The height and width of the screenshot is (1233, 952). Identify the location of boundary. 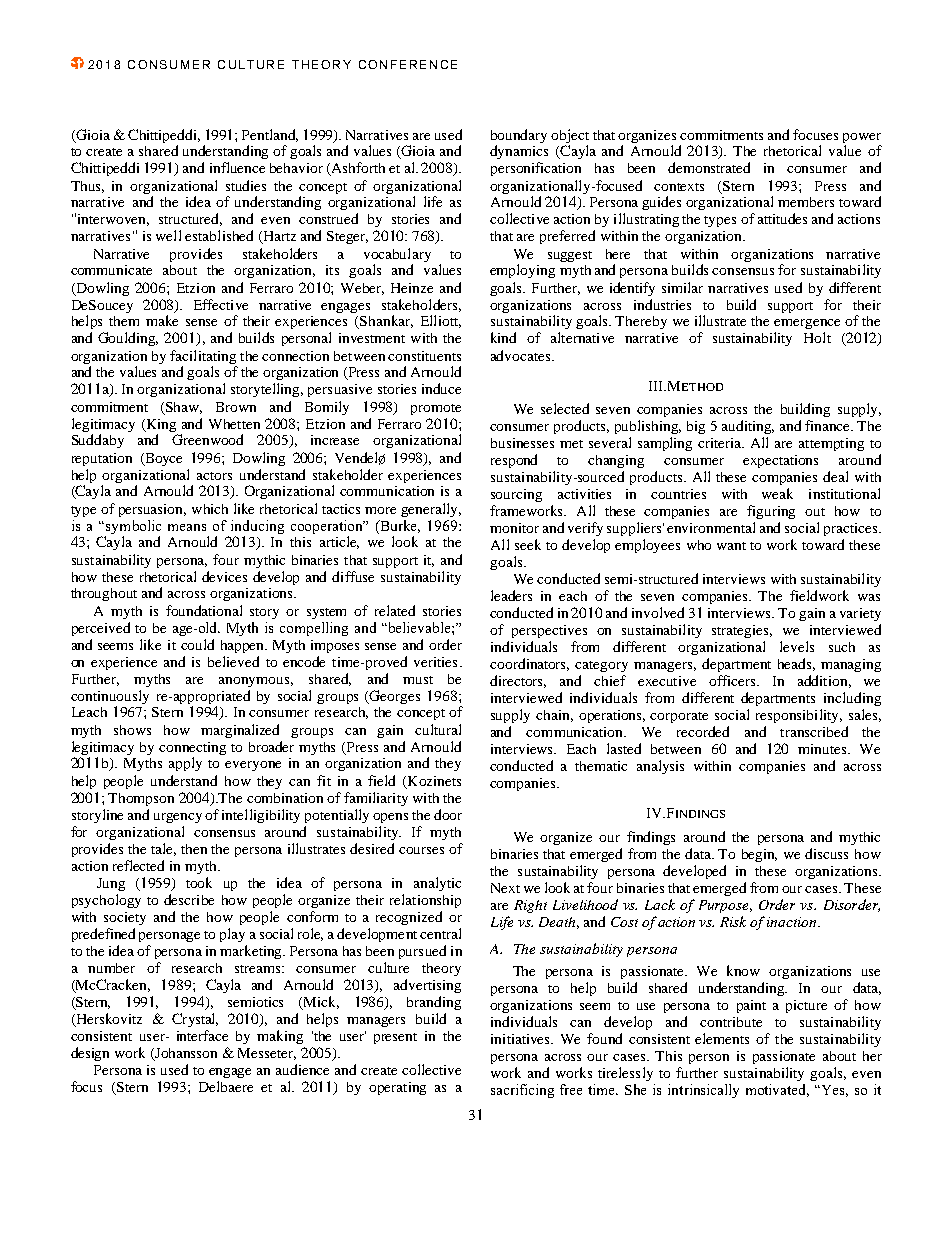
(519, 136).
